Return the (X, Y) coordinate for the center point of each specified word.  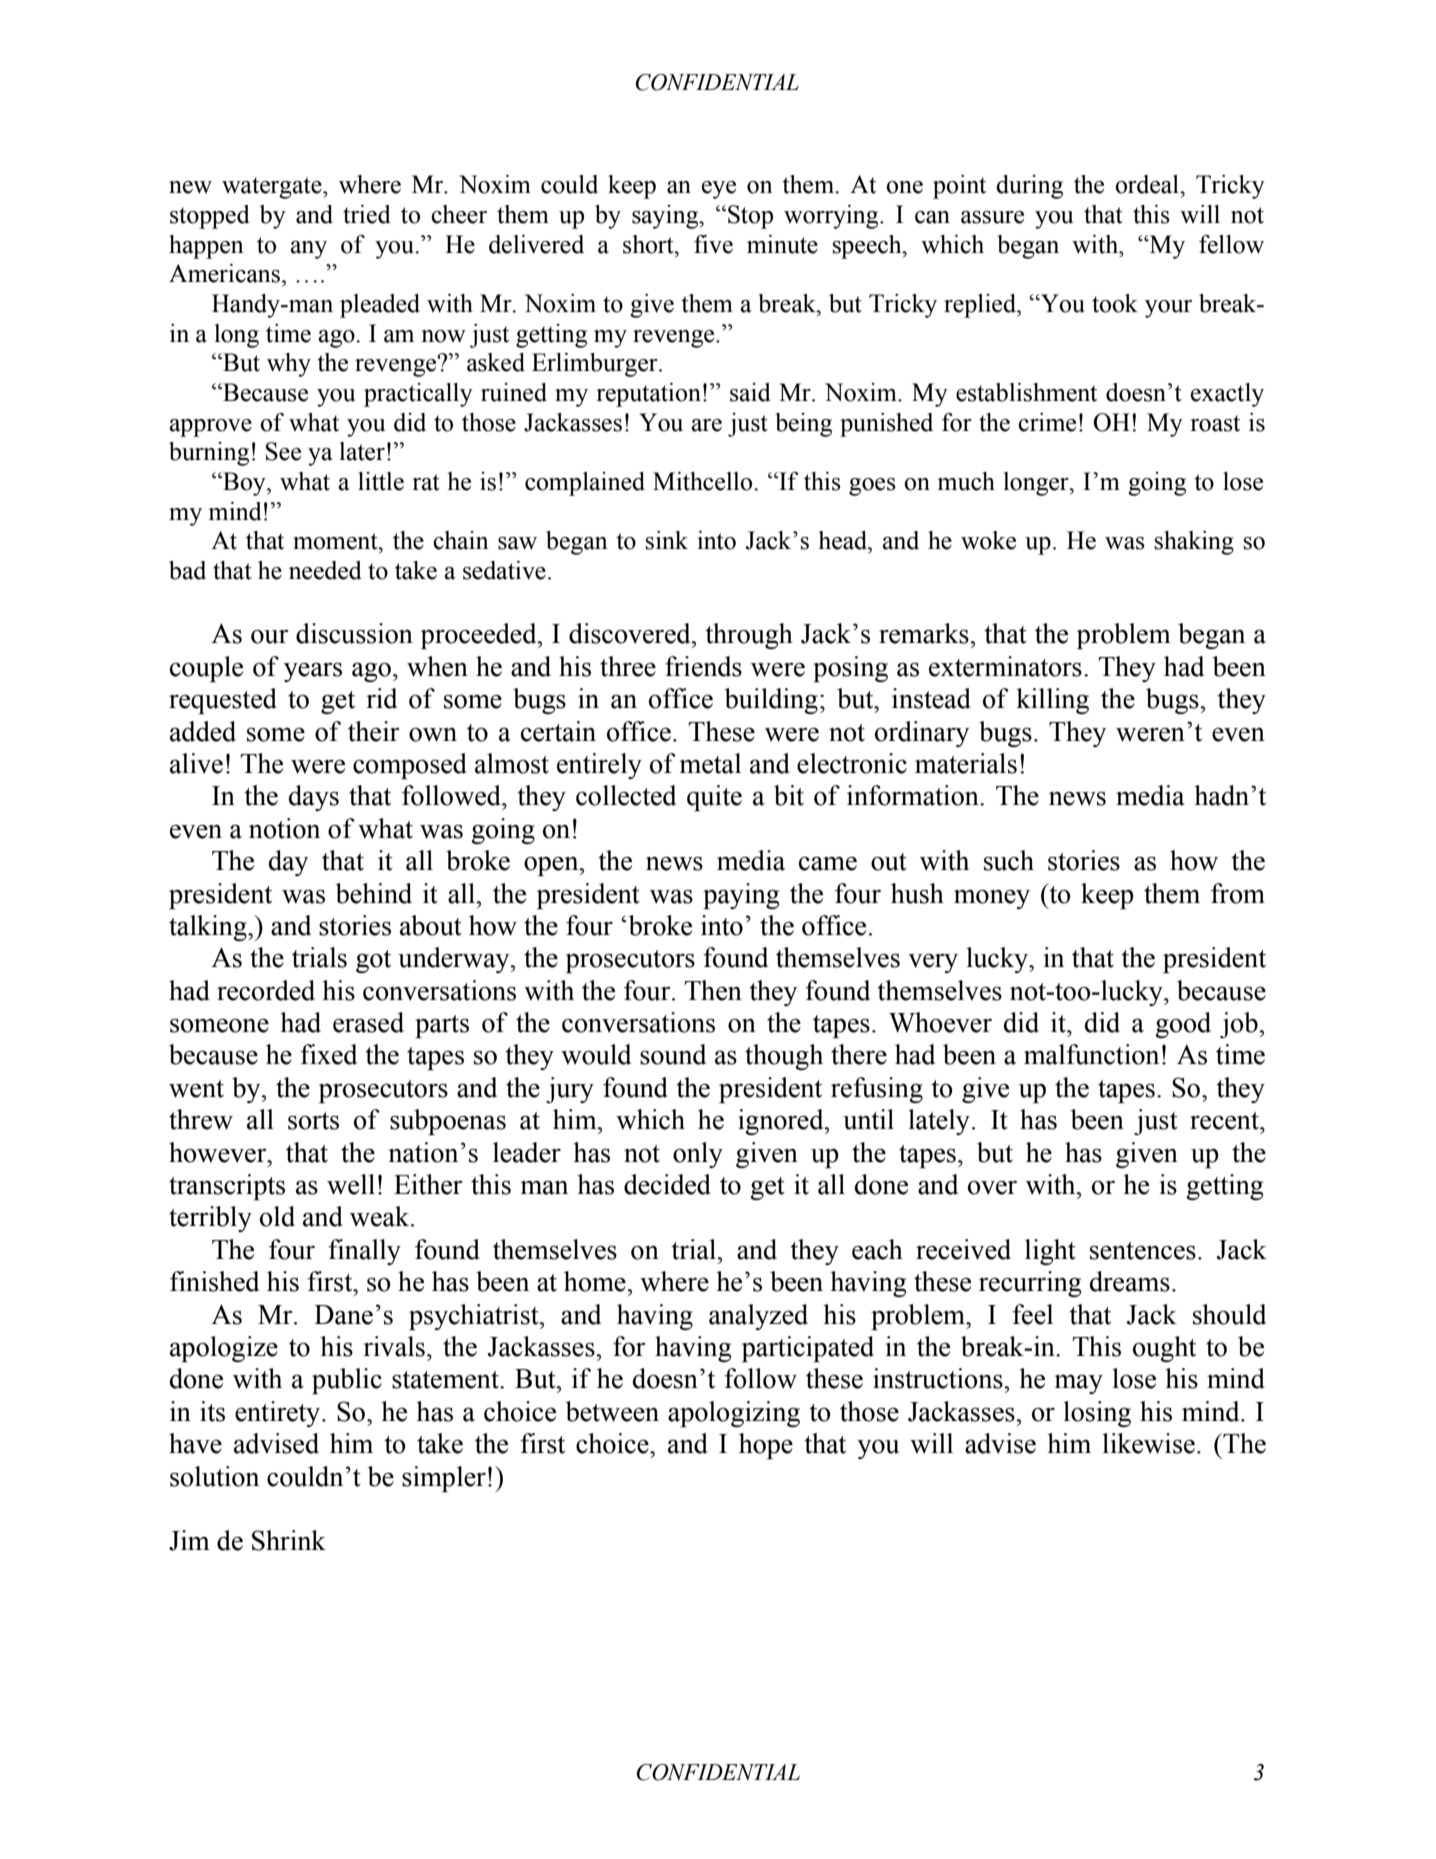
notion (284, 828)
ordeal (1148, 184)
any (309, 250)
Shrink (289, 1540)
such (1009, 860)
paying (741, 896)
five (713, 244)
